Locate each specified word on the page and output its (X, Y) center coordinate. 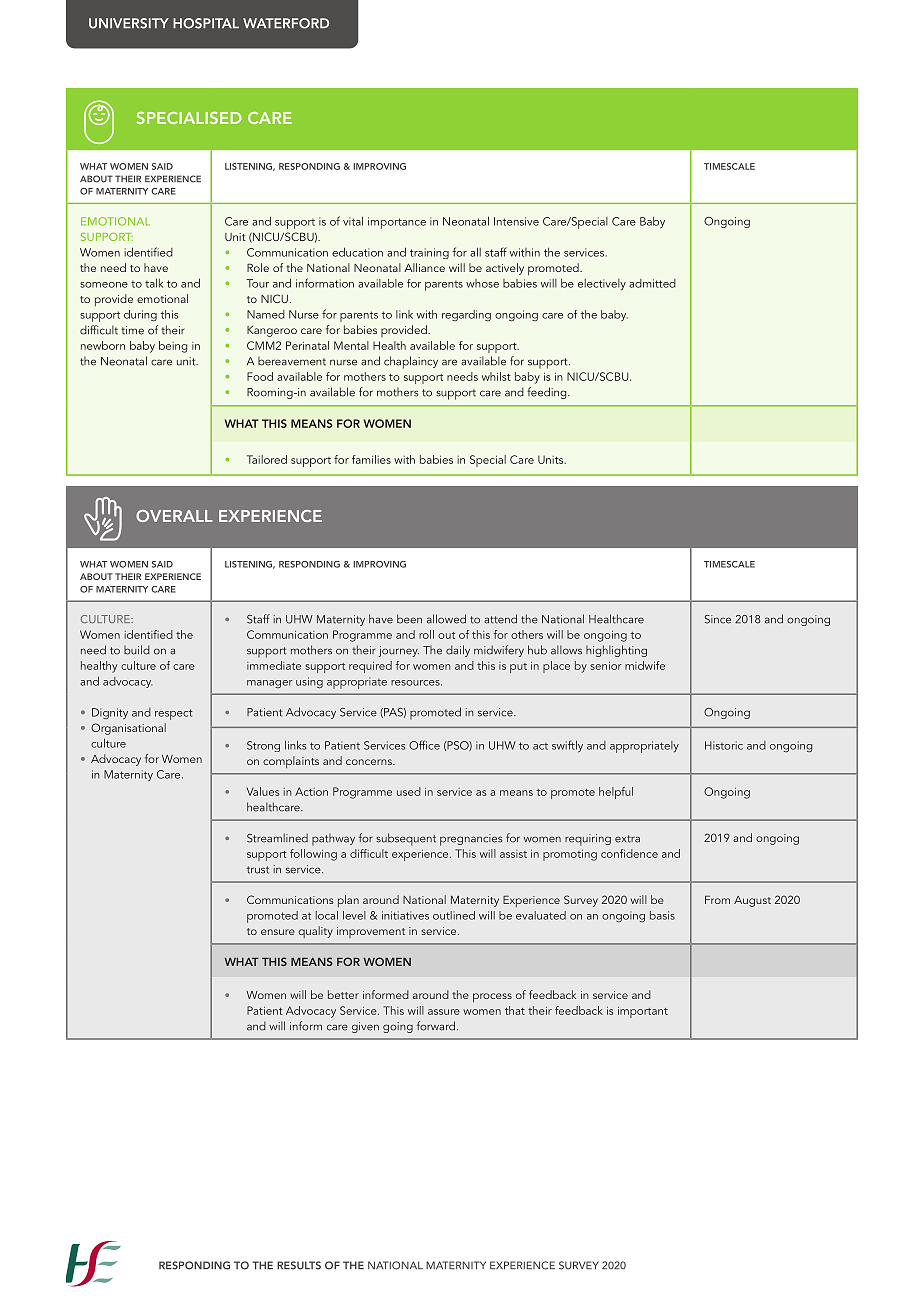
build (137, 650)
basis (662, 915)
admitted (652, 283)
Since (718, 619)
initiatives (405, 915)
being (173, 347)
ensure (278, 932)
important (643, 1012)
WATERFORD (286, 23)
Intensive (516, 221)
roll (426, 634)
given (365, 1027)
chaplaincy (411, 362)
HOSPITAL (206, 23)
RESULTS (299, 1265)
